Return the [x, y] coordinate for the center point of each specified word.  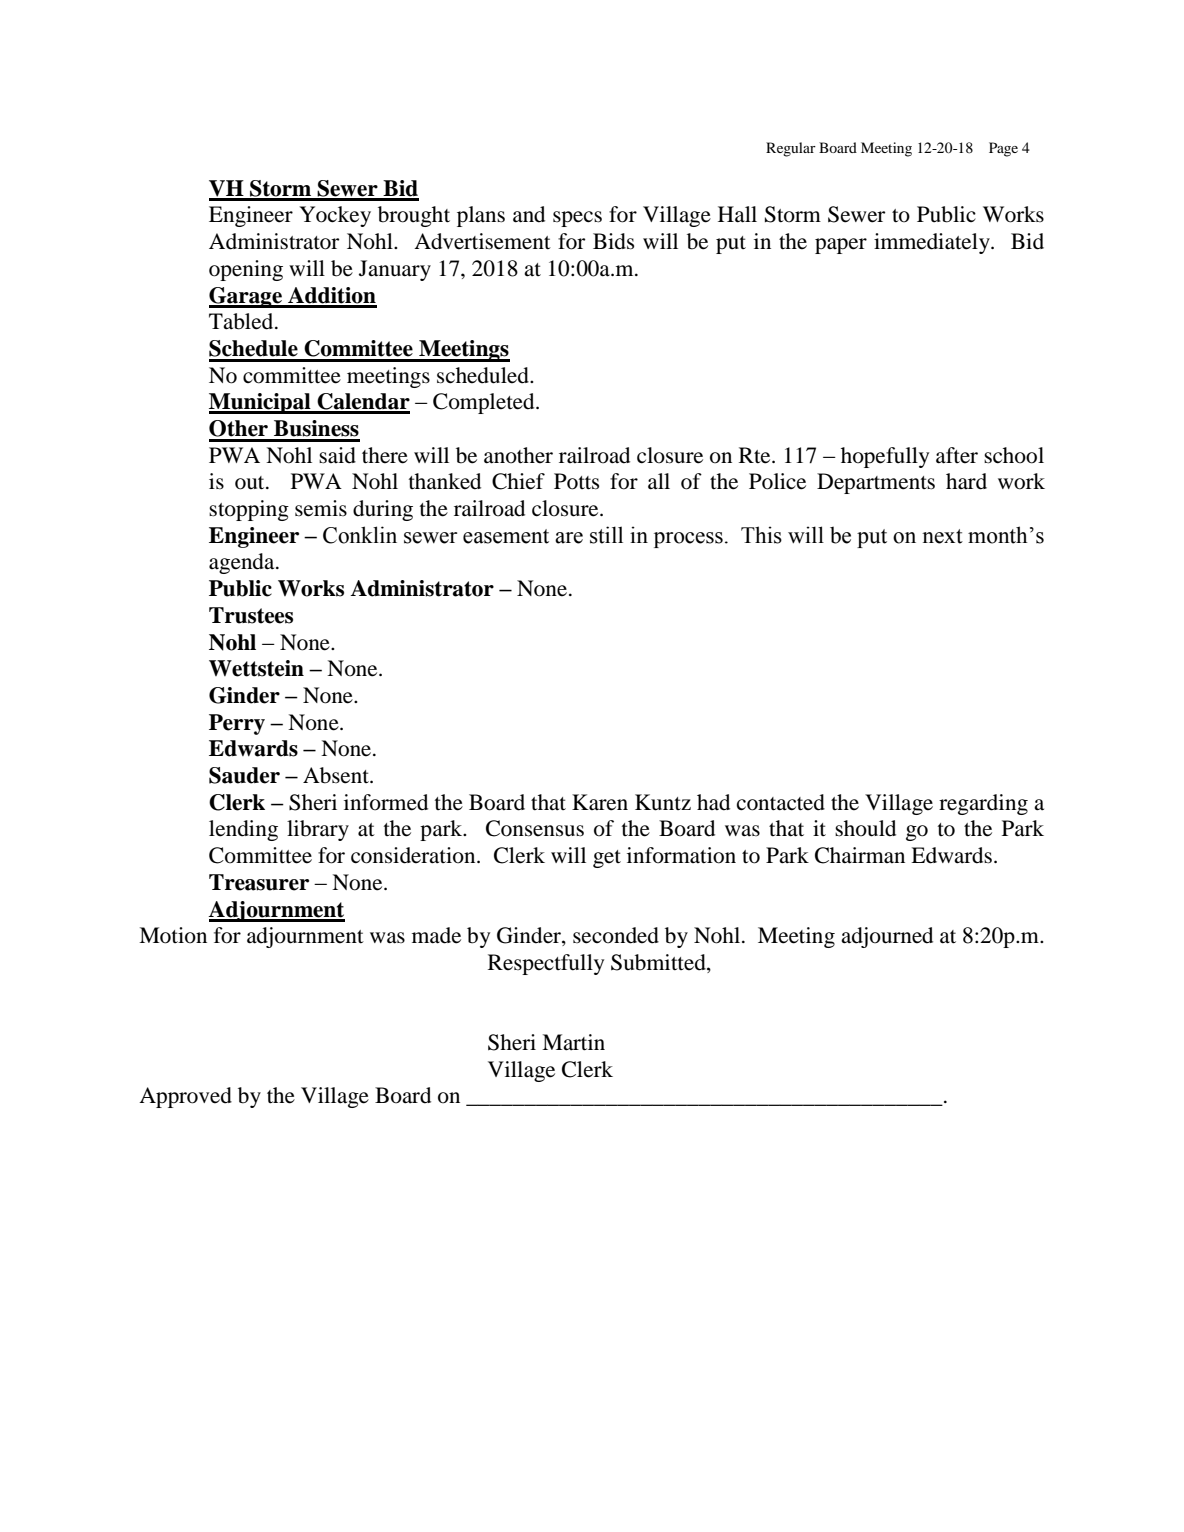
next [942, 536]
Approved [185, 1097]
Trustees [251, 615]
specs [577, 219]
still [606, 535]
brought [414, 216]
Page [1003, 149]
